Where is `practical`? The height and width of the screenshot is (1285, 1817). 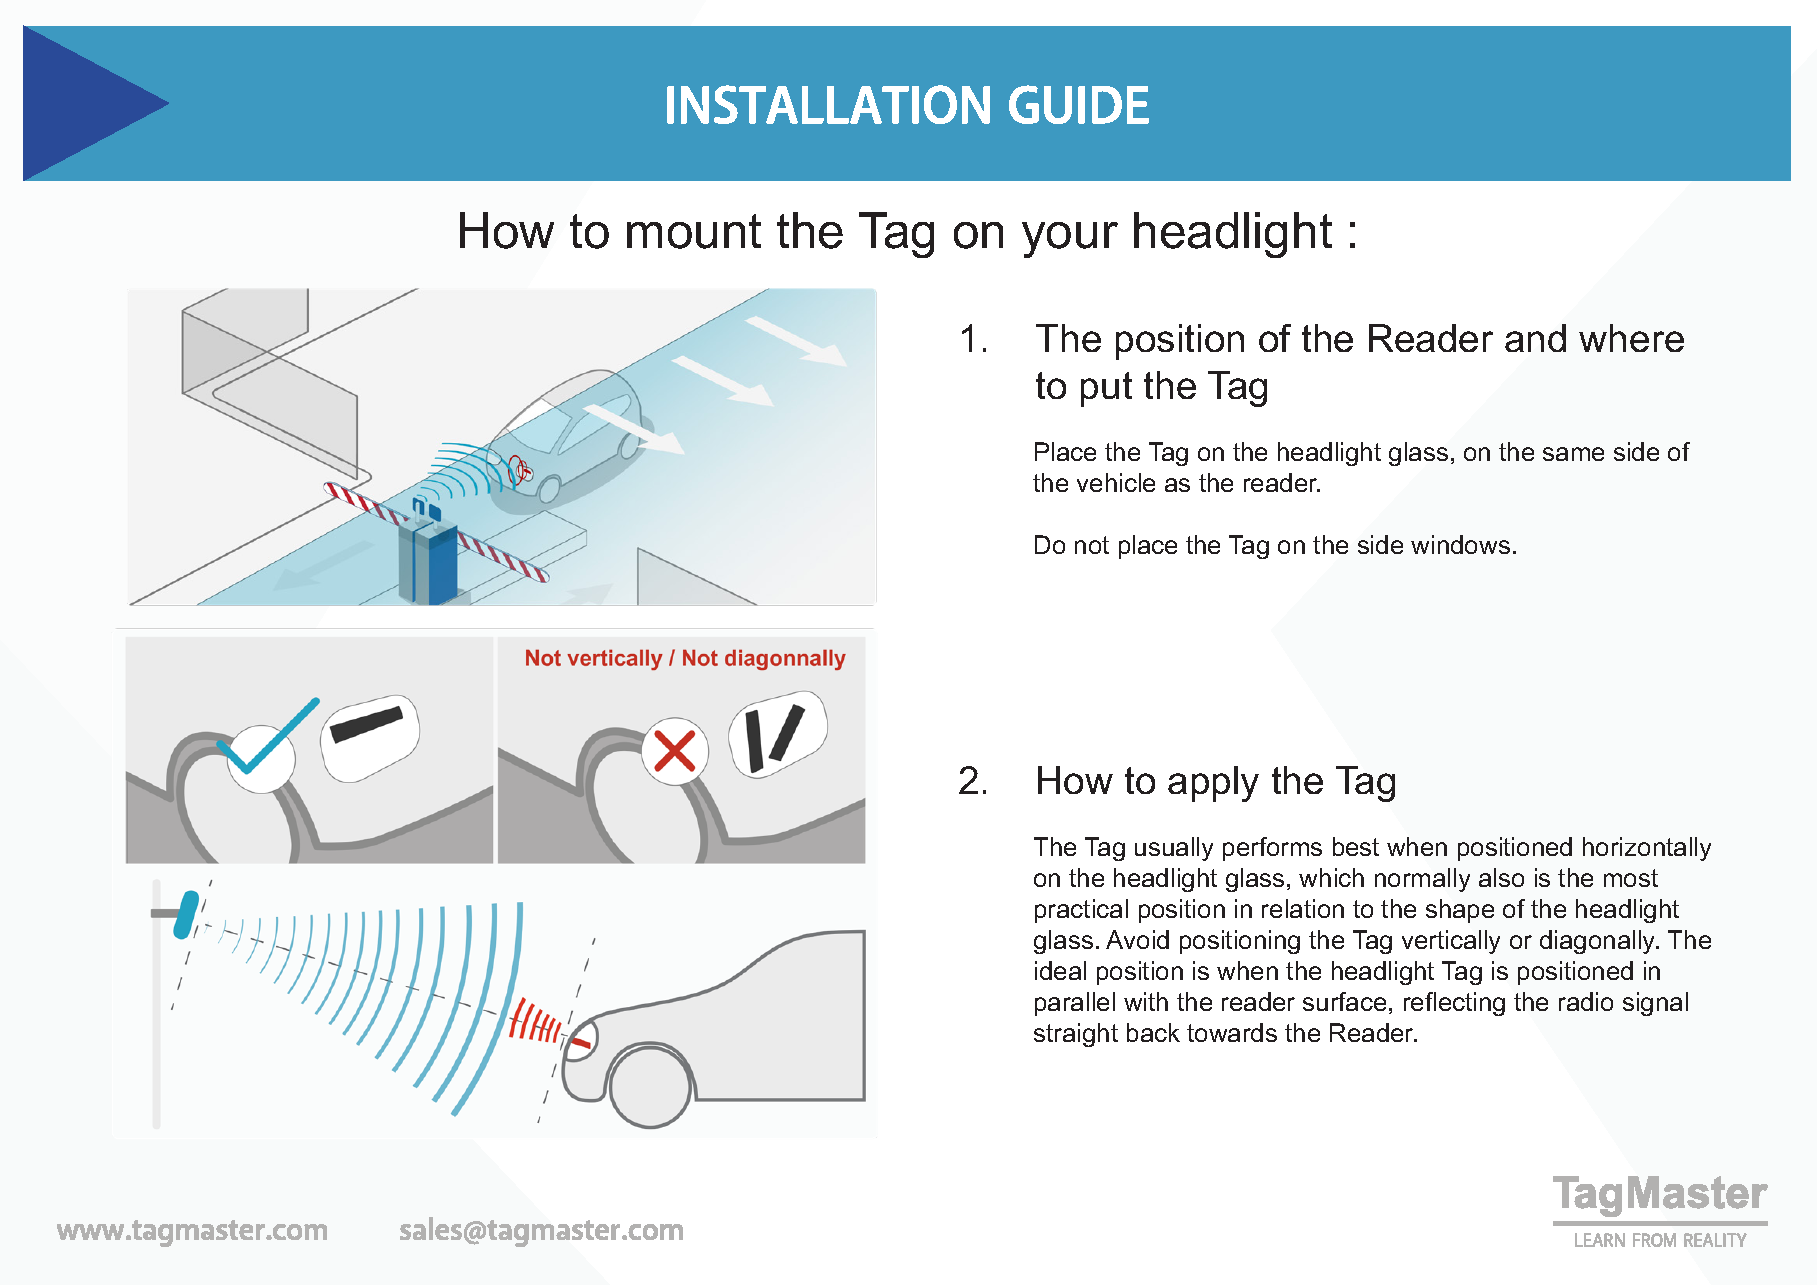
practical is located at coordinates (1081, 911).
